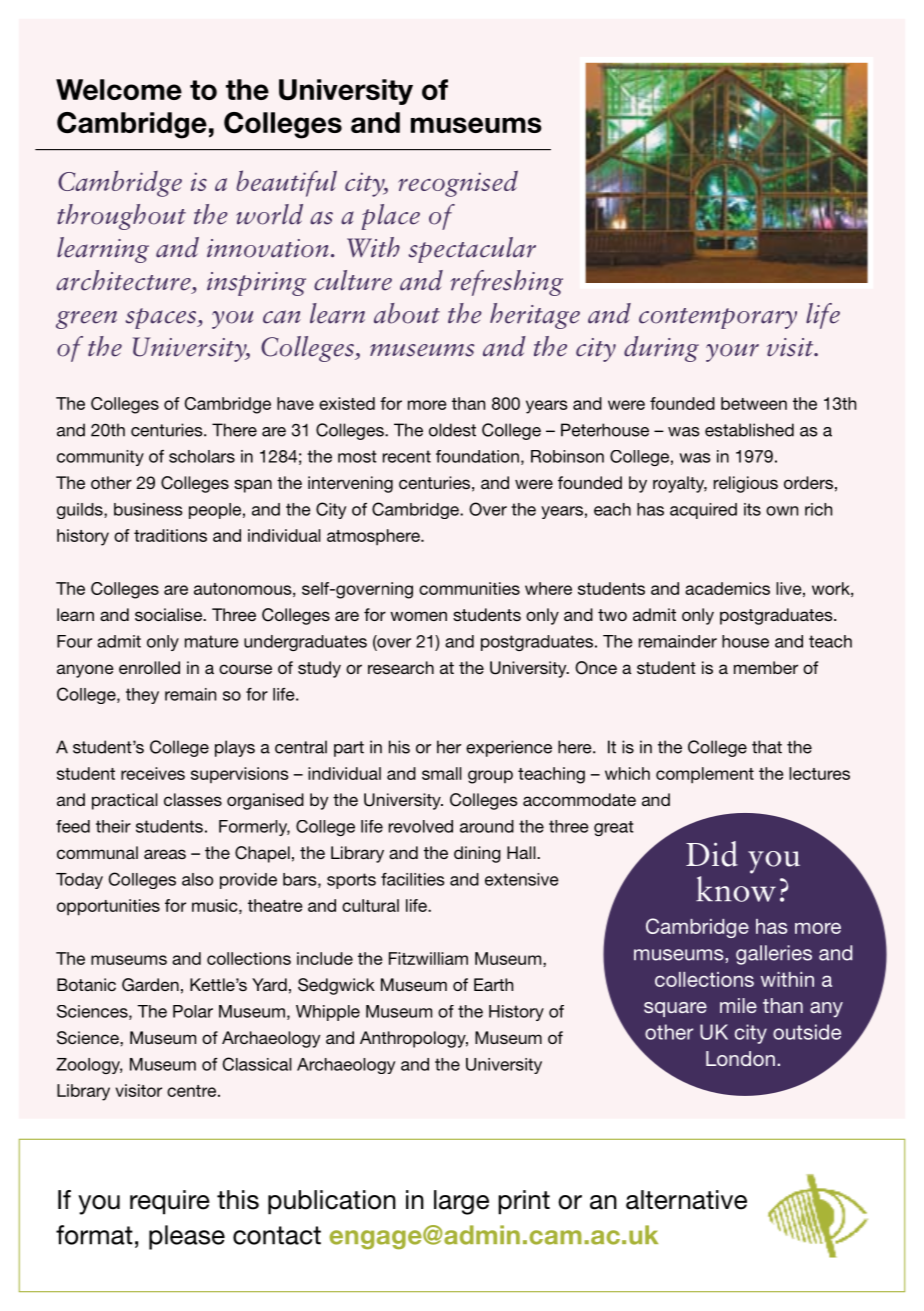 The image size is (924, 1311). I want to click on traditions, so click(170, 535).
